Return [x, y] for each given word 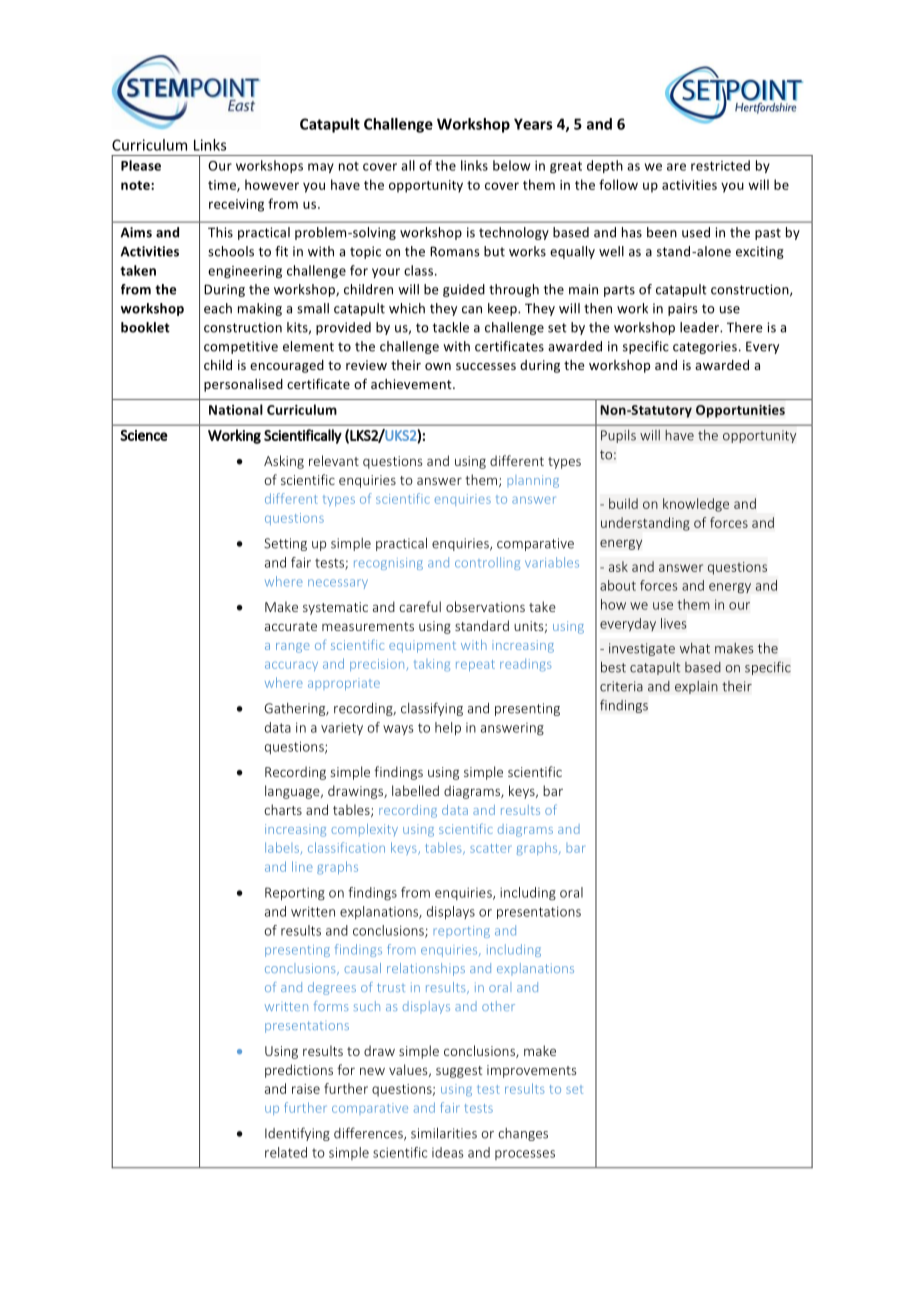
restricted [720, 165]
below [511, 165]
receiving [236, 205]
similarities [444, 1133]
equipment [422, 646]
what [695, 648]
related [286, 1152]
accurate [291, 626]
